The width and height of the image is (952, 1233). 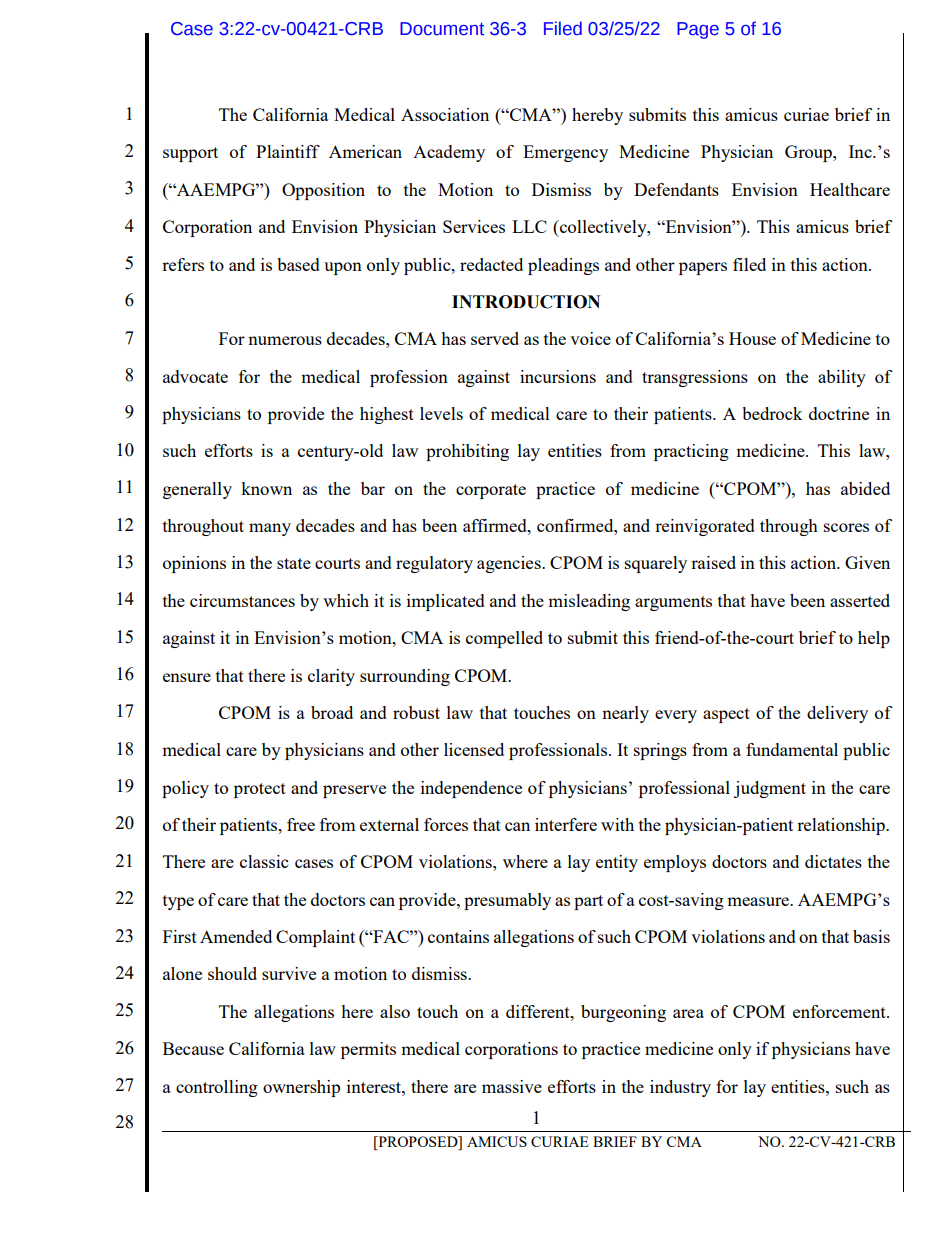 I want to click on Plaintiff, so click(x=288, y=151).
